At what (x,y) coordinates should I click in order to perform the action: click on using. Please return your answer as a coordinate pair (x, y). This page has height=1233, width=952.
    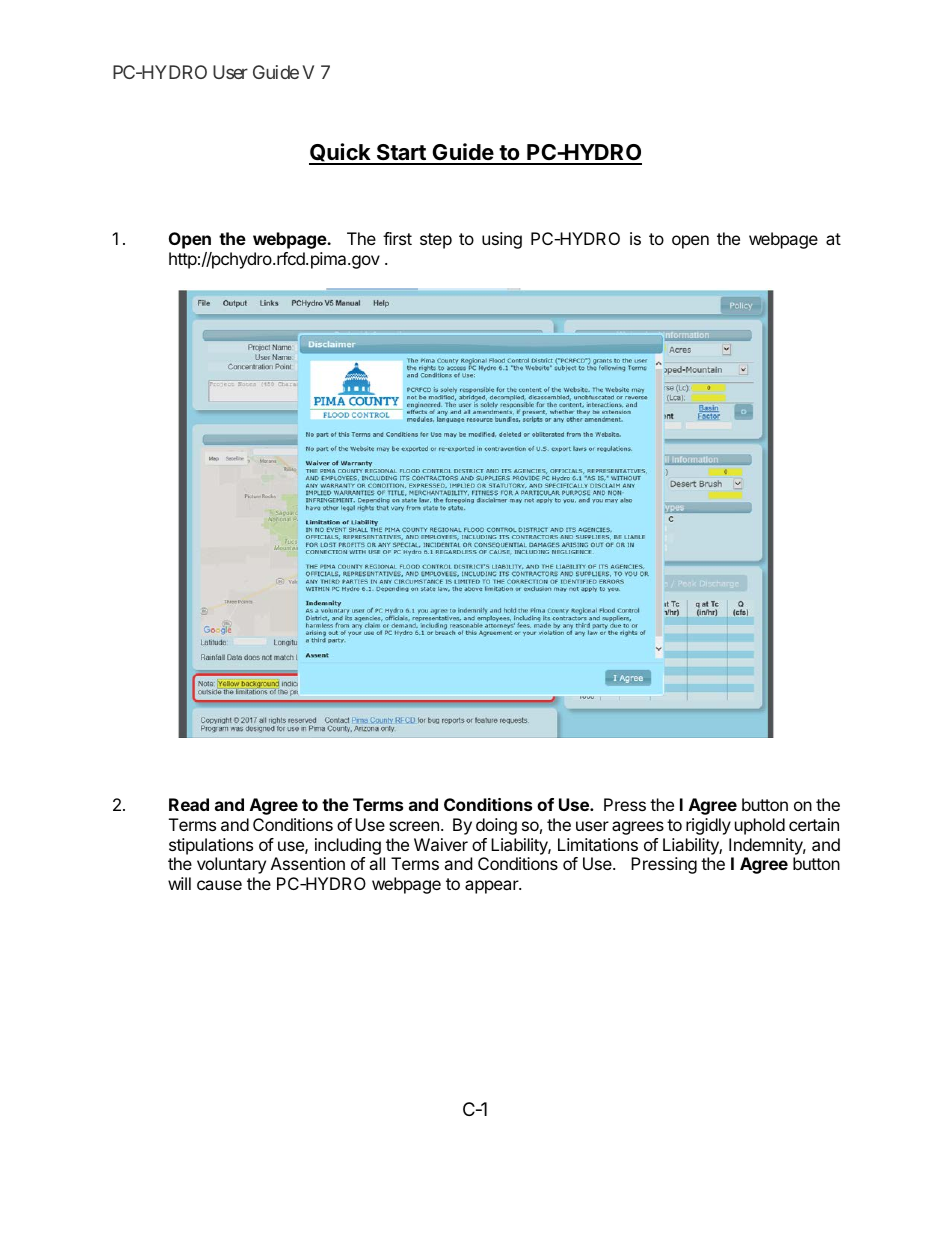
    Looking at the image, I should click on (502, 240).
